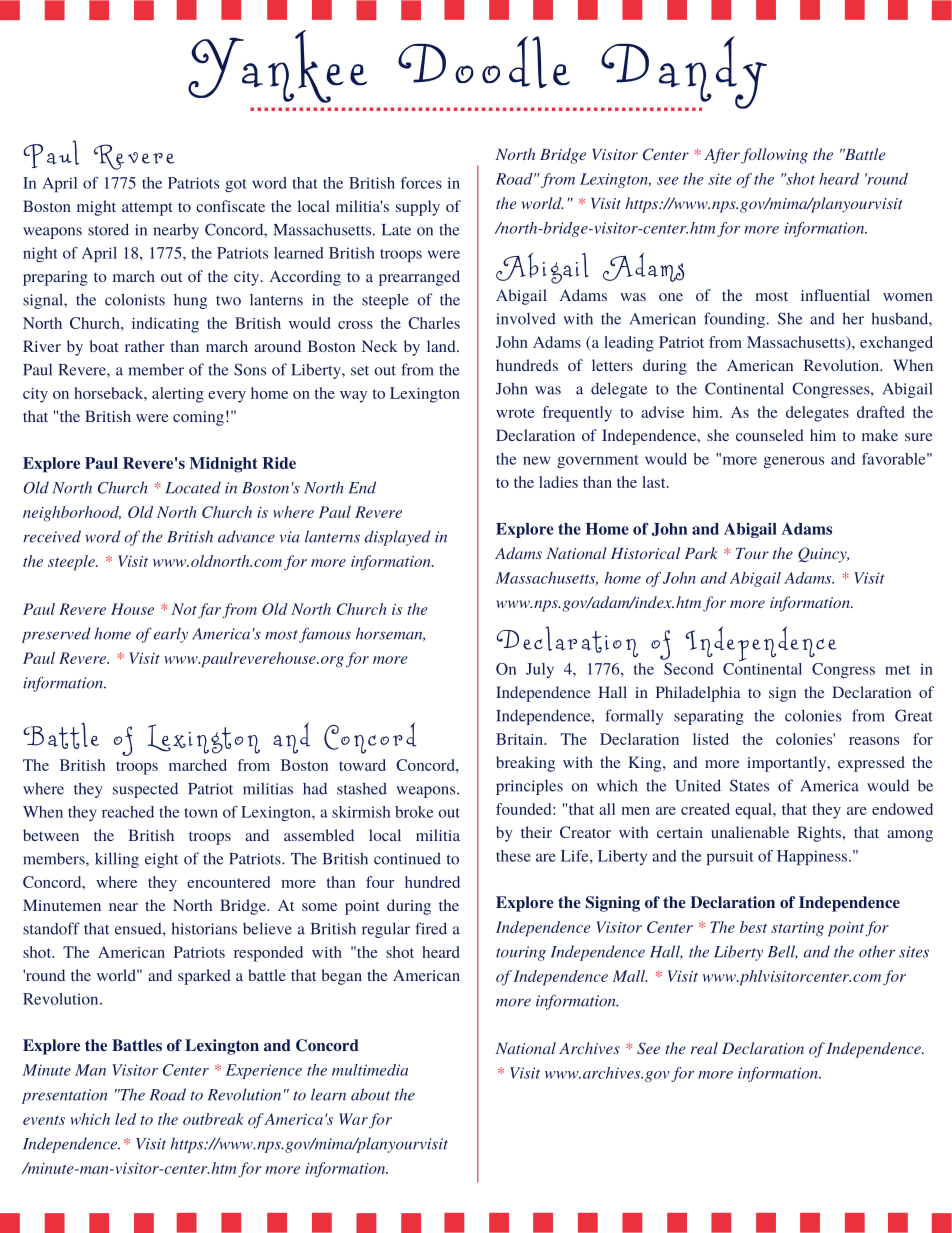 The image size is (952, 1233). Describe the element at coordinates (370, 1094) in the page. I see `about` at that location.
